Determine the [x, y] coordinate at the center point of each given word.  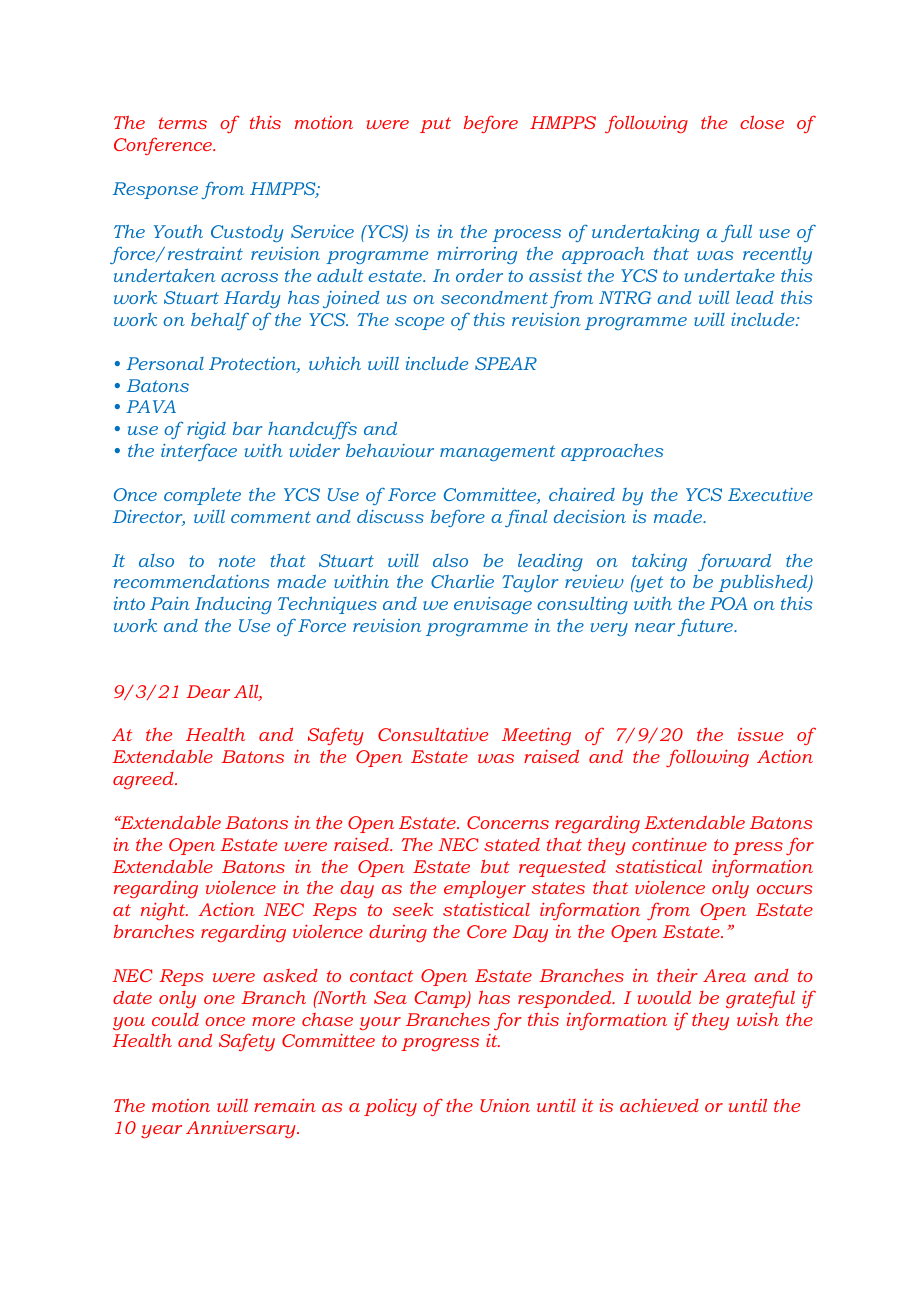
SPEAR [506, 363]
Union [505, 1105]
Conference [164, 146]
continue [669, 844]
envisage [493, 605]
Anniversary [242, 1129]
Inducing [233, 605]
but [495, 866]
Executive [770, 494]
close [762, 122]
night [164, 911]
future [706, 627]
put [435, 125]
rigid [206, 430]
